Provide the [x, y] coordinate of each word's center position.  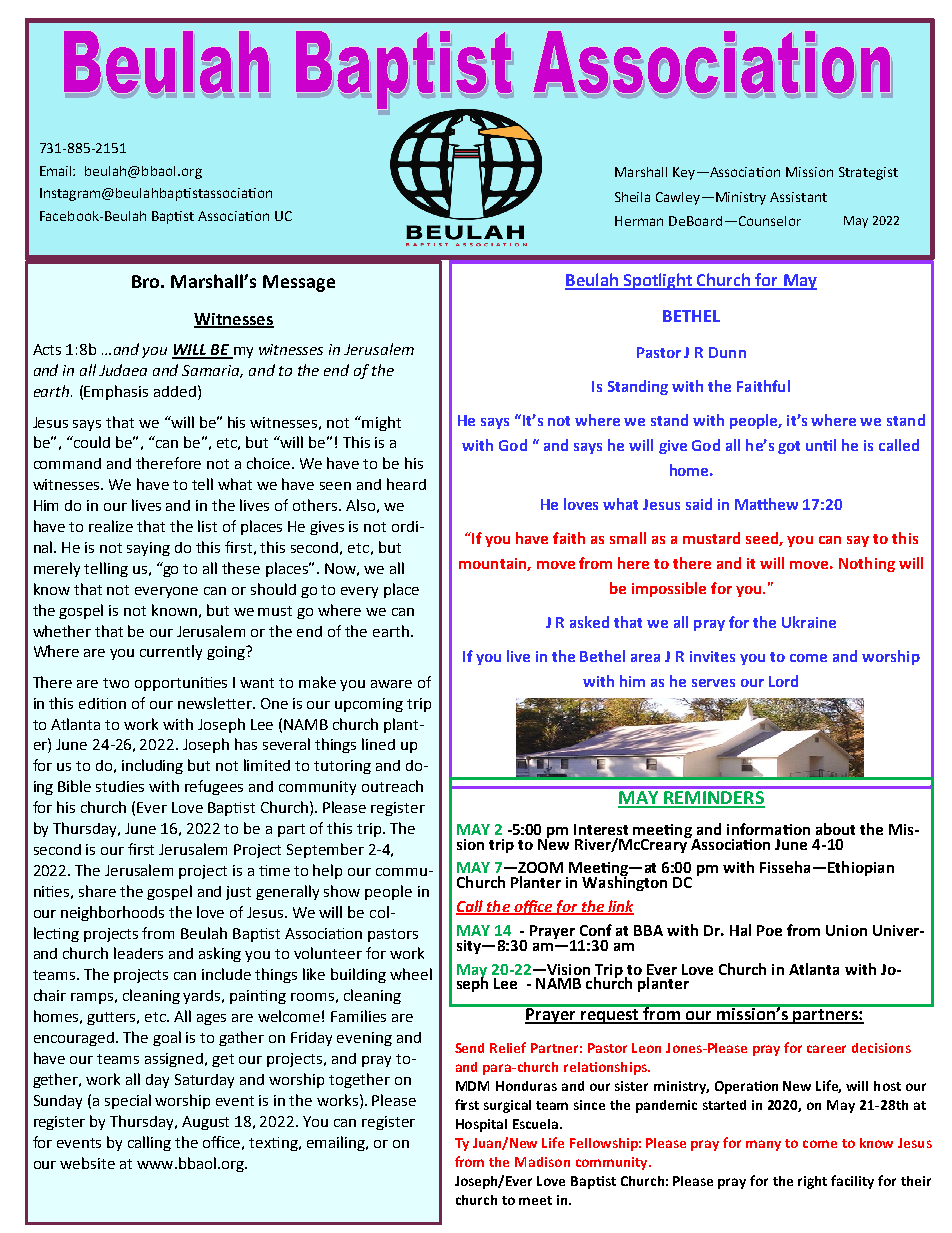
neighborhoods [112, 913]
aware [391, 684]
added [175, 391]
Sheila [632, 197]
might [380, 423]
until [821, 445]
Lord [783, 681]
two [116, 683]
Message [299, 283]
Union [846, 930]
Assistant [798, 197]
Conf [596, 930]
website [87, 1163]
